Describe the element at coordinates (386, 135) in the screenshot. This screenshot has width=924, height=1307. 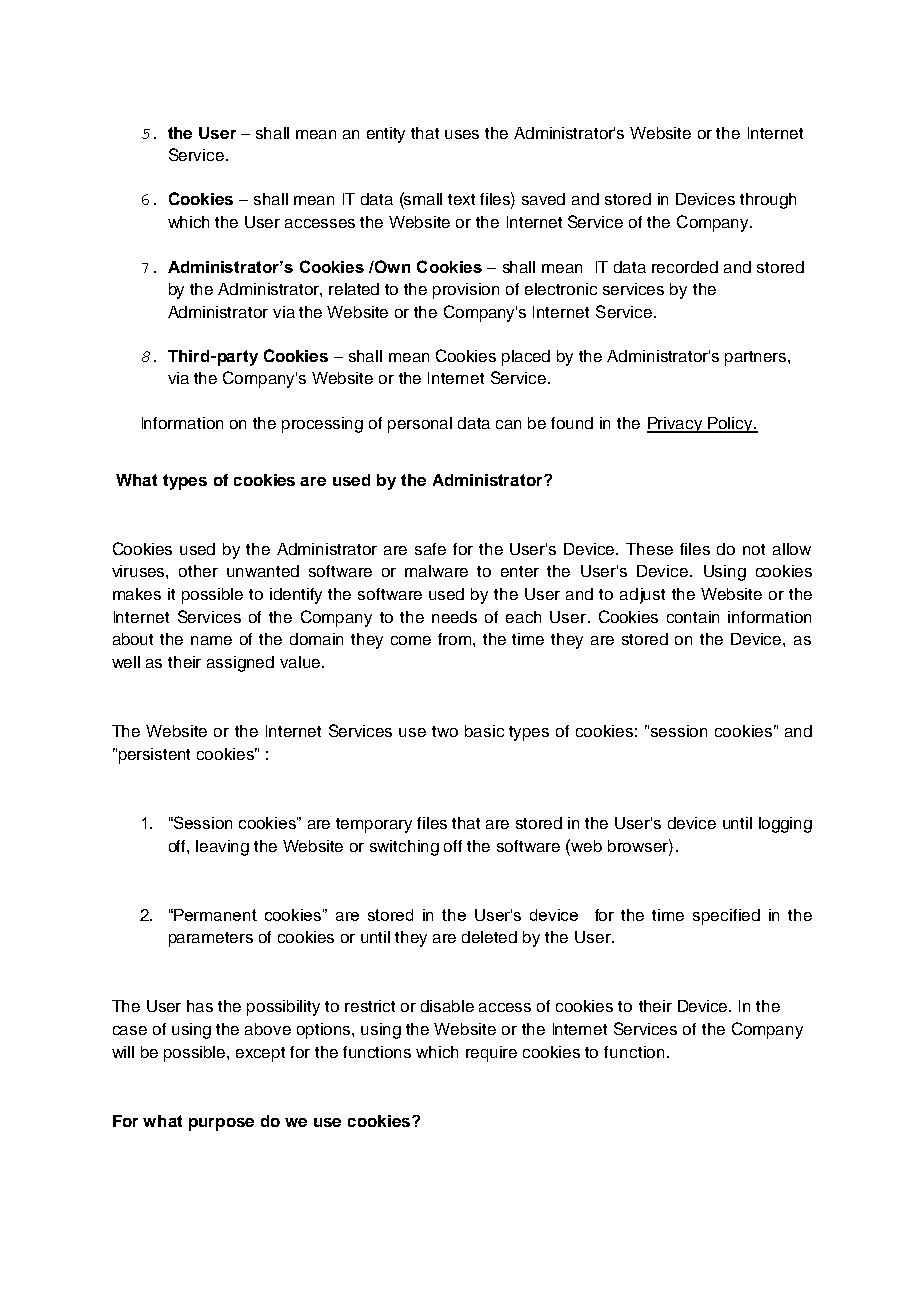
I see `entity` at that location.
